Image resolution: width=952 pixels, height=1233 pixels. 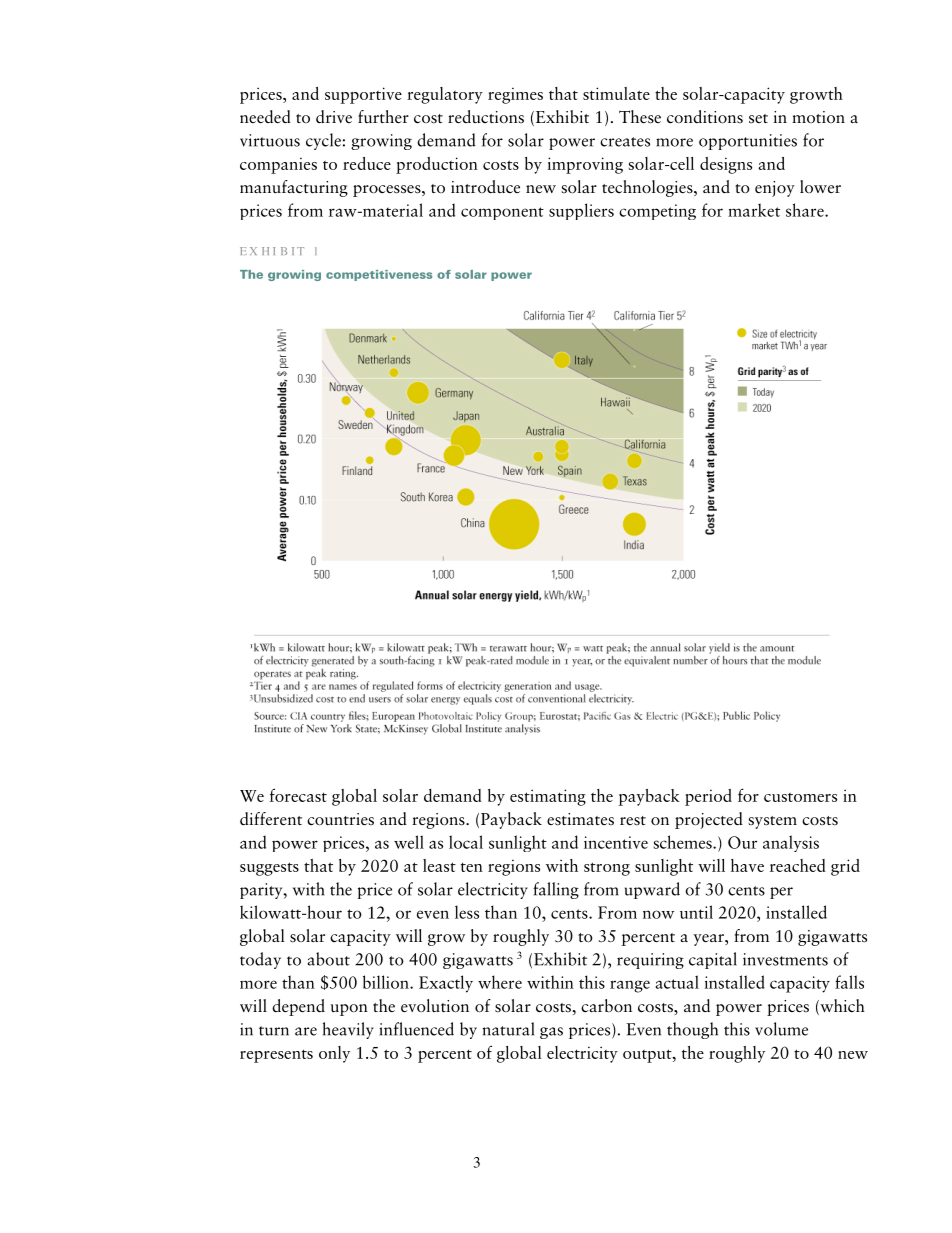 What do you see at coordinates (581, 211) in the screenshot?
I see `suppliers` at bounding box center [581, 211].
